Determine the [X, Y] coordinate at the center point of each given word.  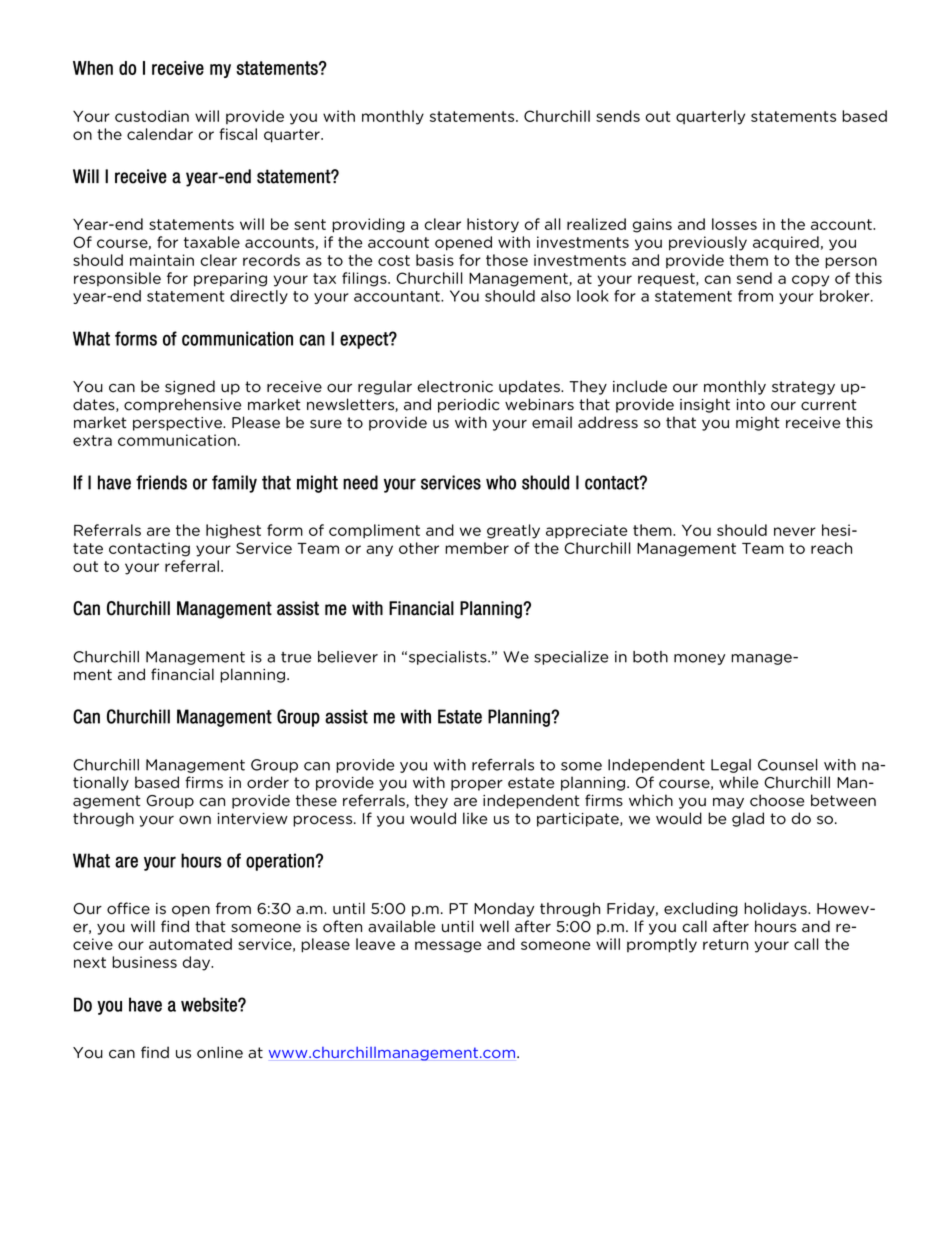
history [493, 225]
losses [734, 224]
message [448, 947]
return [725, 944]
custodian [152, 116]
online [220, 1052]
